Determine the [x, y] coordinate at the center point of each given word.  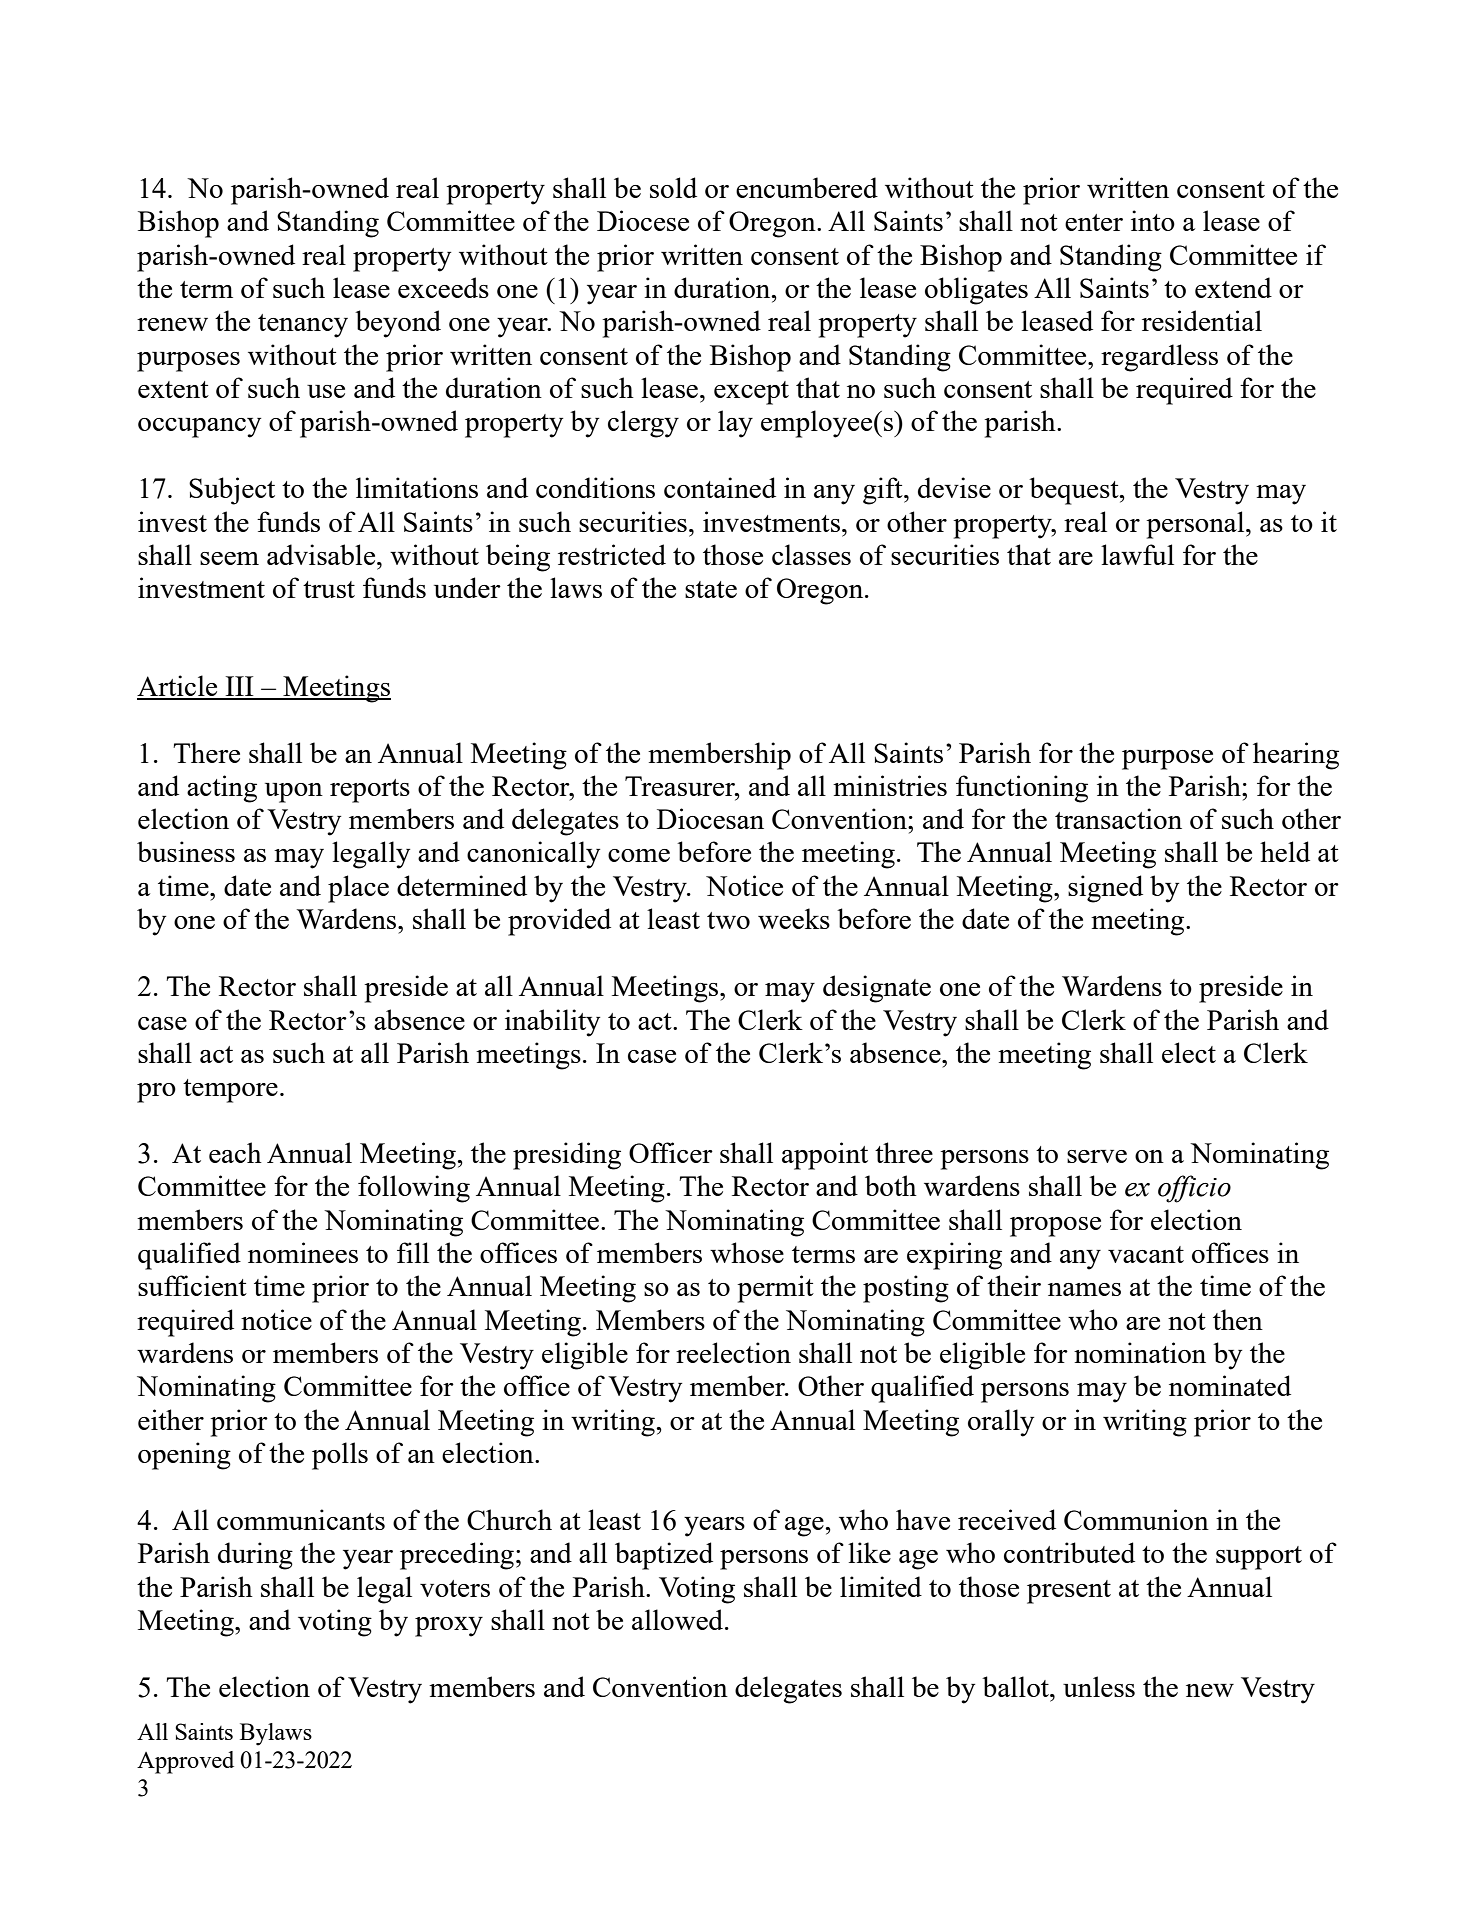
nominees [303, 1252]
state [711, 589]
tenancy [303, 326]
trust [329, 589]
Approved [185, 1762]
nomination [1140, 1352]
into [1153, 220]
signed [1105, 889]
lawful [1137, 554]
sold [673, 187]
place [358, 889]
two [728, 920]
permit [775, 1289]
